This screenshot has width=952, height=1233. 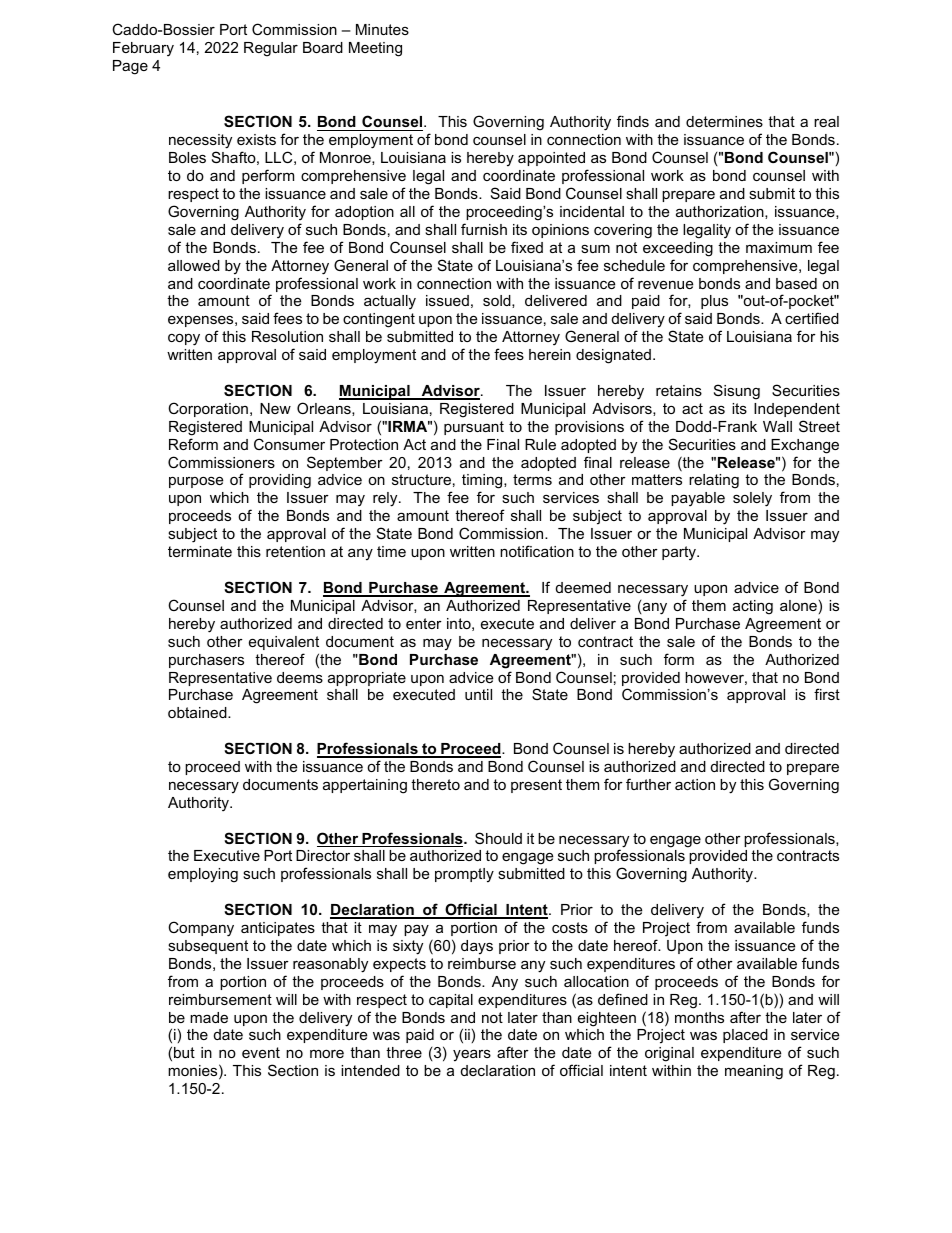 I want to click on Executive, so click(x=227, y=855).
